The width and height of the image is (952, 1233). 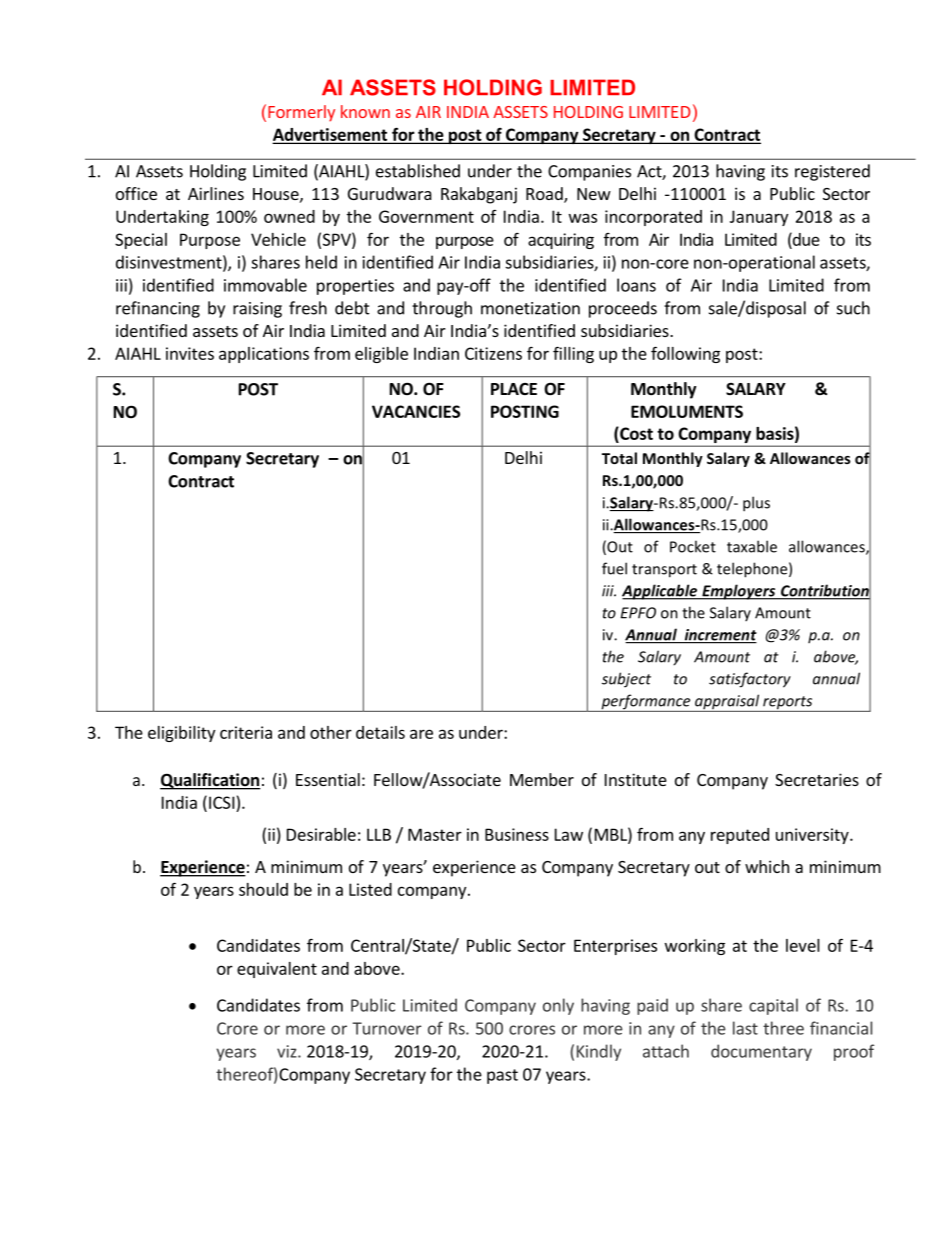 I want to click on established, so click(x=418, y=171).
